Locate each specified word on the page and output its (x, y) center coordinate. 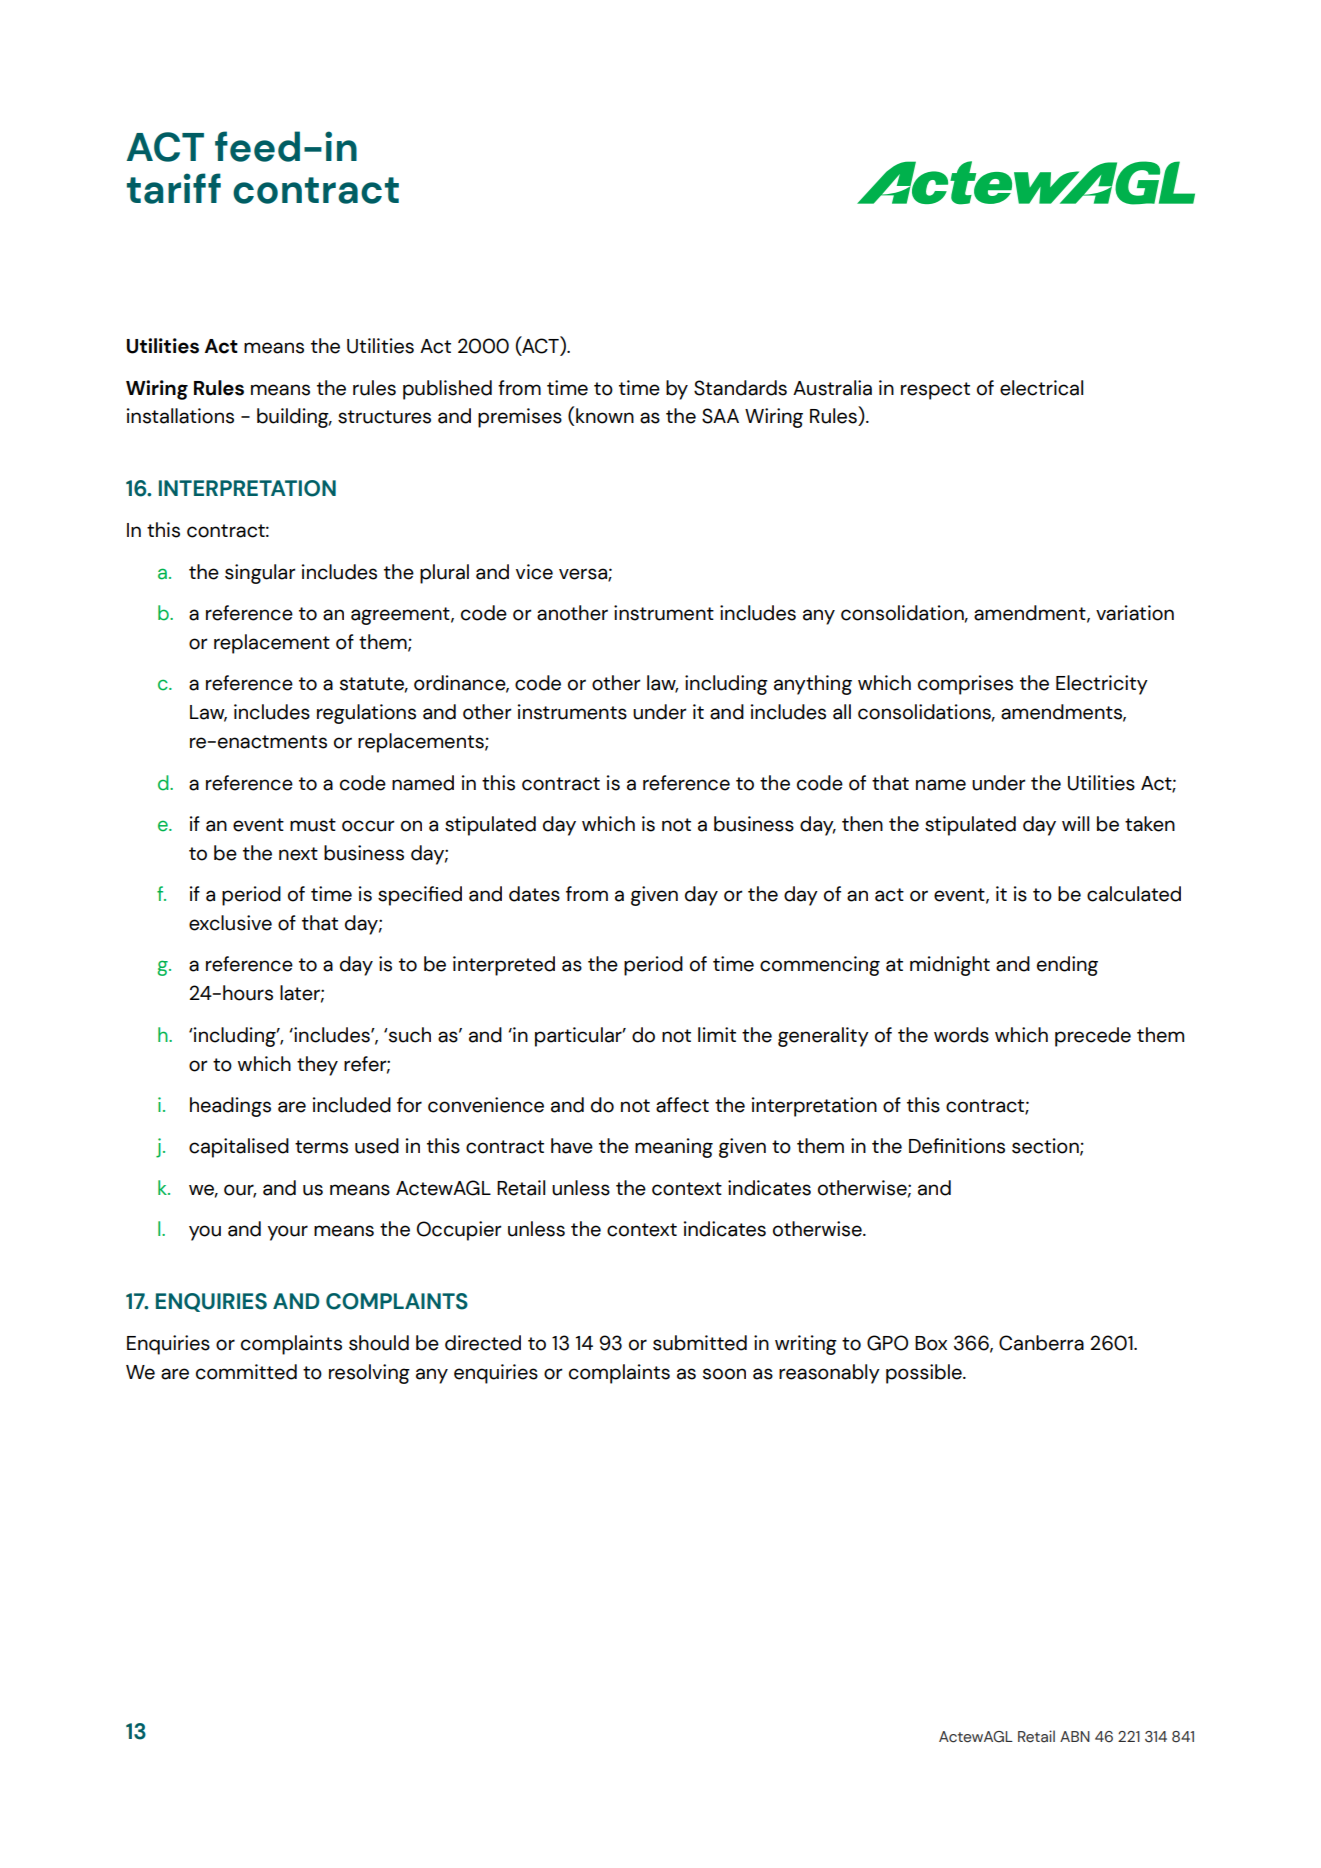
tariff (174, 188)
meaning (674, 1148)
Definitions (957, 1146)
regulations (366, 714)
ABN (1075, 1736)
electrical (1041, 388)
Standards (740, 388)
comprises (965, 685)
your (288, 1233)
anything (813, 685)
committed (246, 1372)
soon (724, 1374)
